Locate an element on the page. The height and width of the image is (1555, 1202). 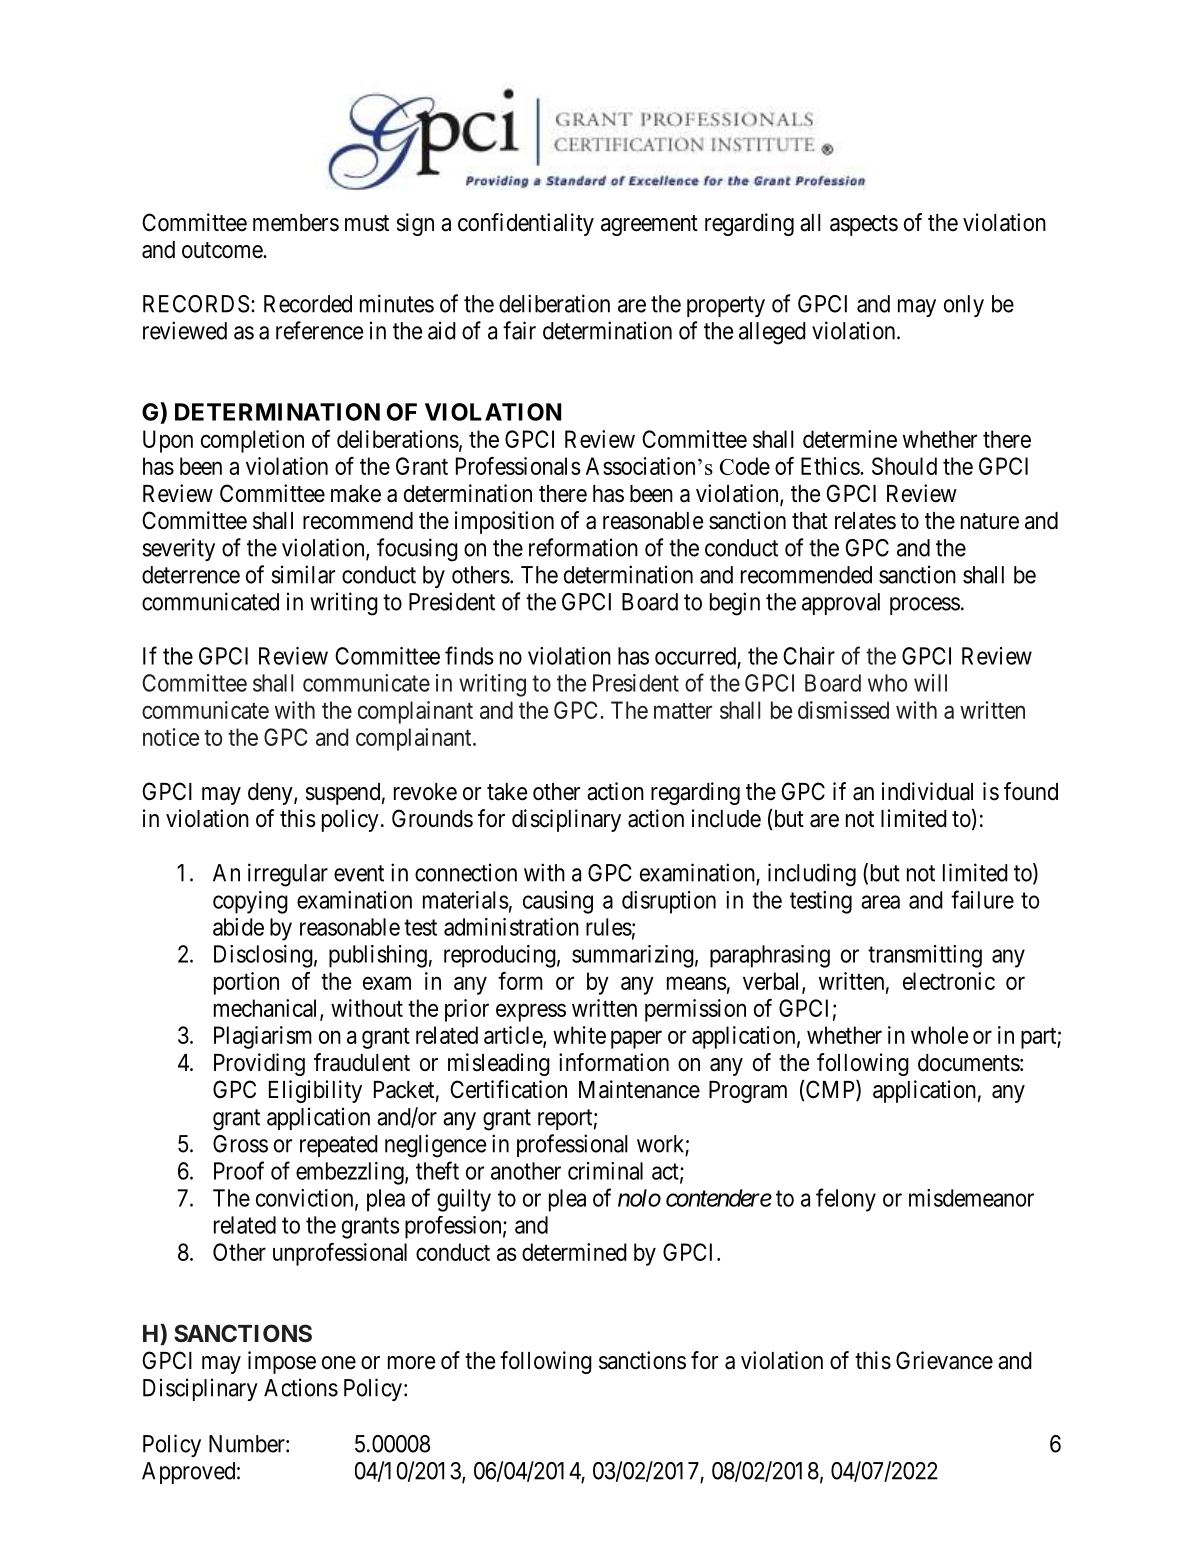
deny is located at coordinates (271, 794).
